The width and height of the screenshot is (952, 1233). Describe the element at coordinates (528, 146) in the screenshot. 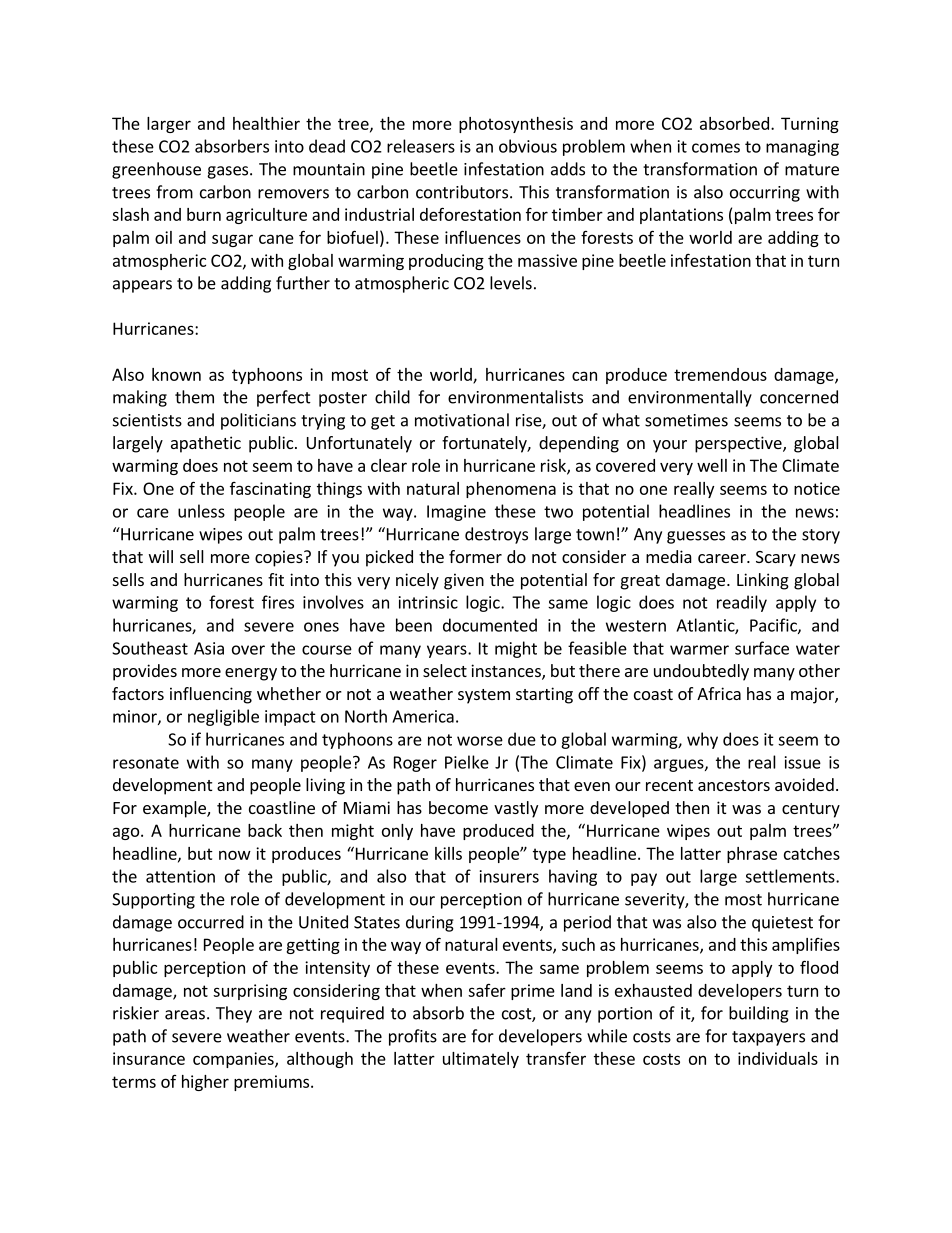

I see `obvious` at that location.
